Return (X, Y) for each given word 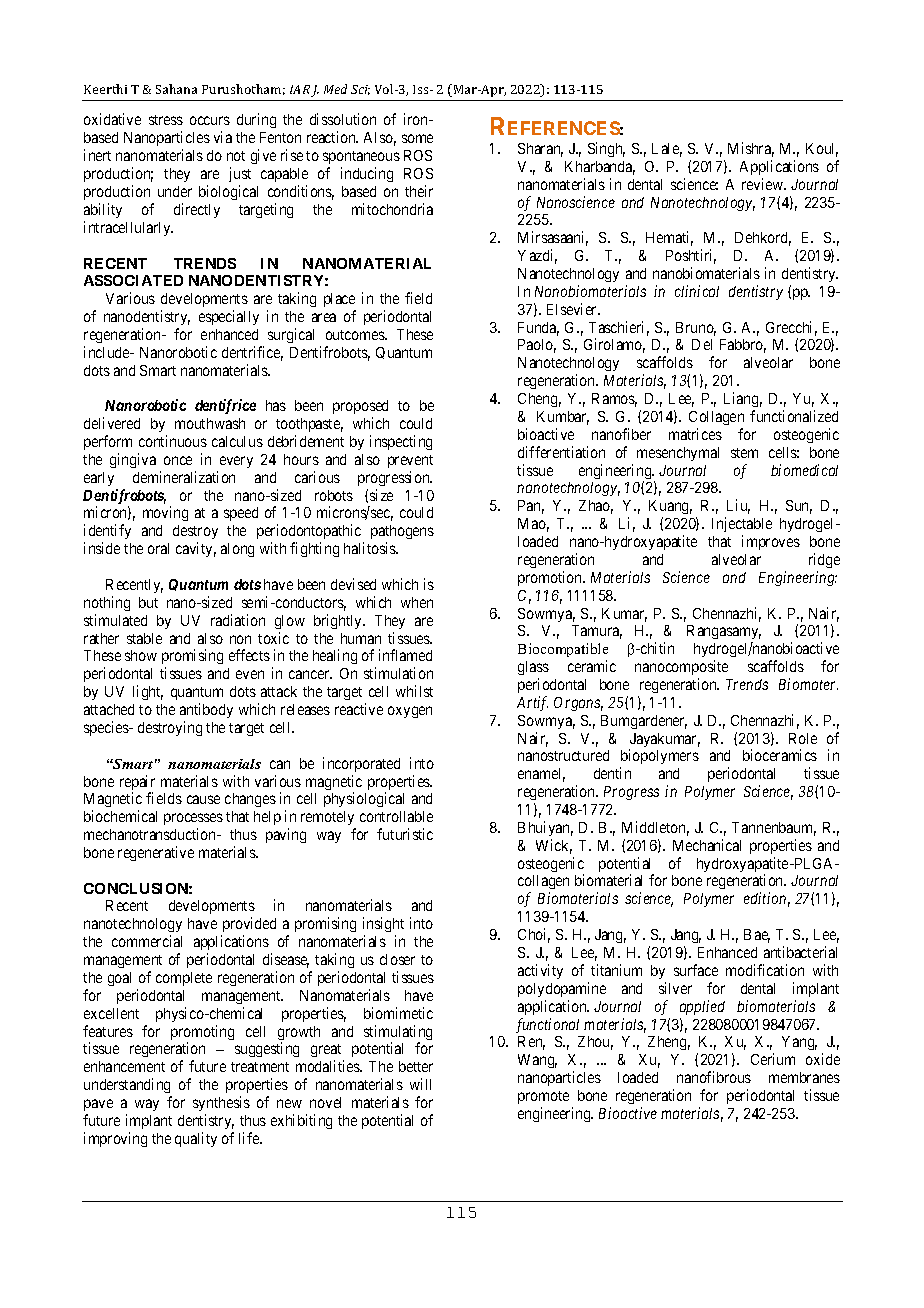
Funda (538, 329)
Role (803, 738)
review (764, 184)
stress (166, 120)
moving (165, 513)
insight (383, 926)
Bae (757, 936)
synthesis (221, 1103)
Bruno (696, 329)
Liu (738, 506)
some (417, 138)
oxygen (410, 712)
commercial (147, 941)
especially (229, 317)
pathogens (402, 534)
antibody (206, 710)
